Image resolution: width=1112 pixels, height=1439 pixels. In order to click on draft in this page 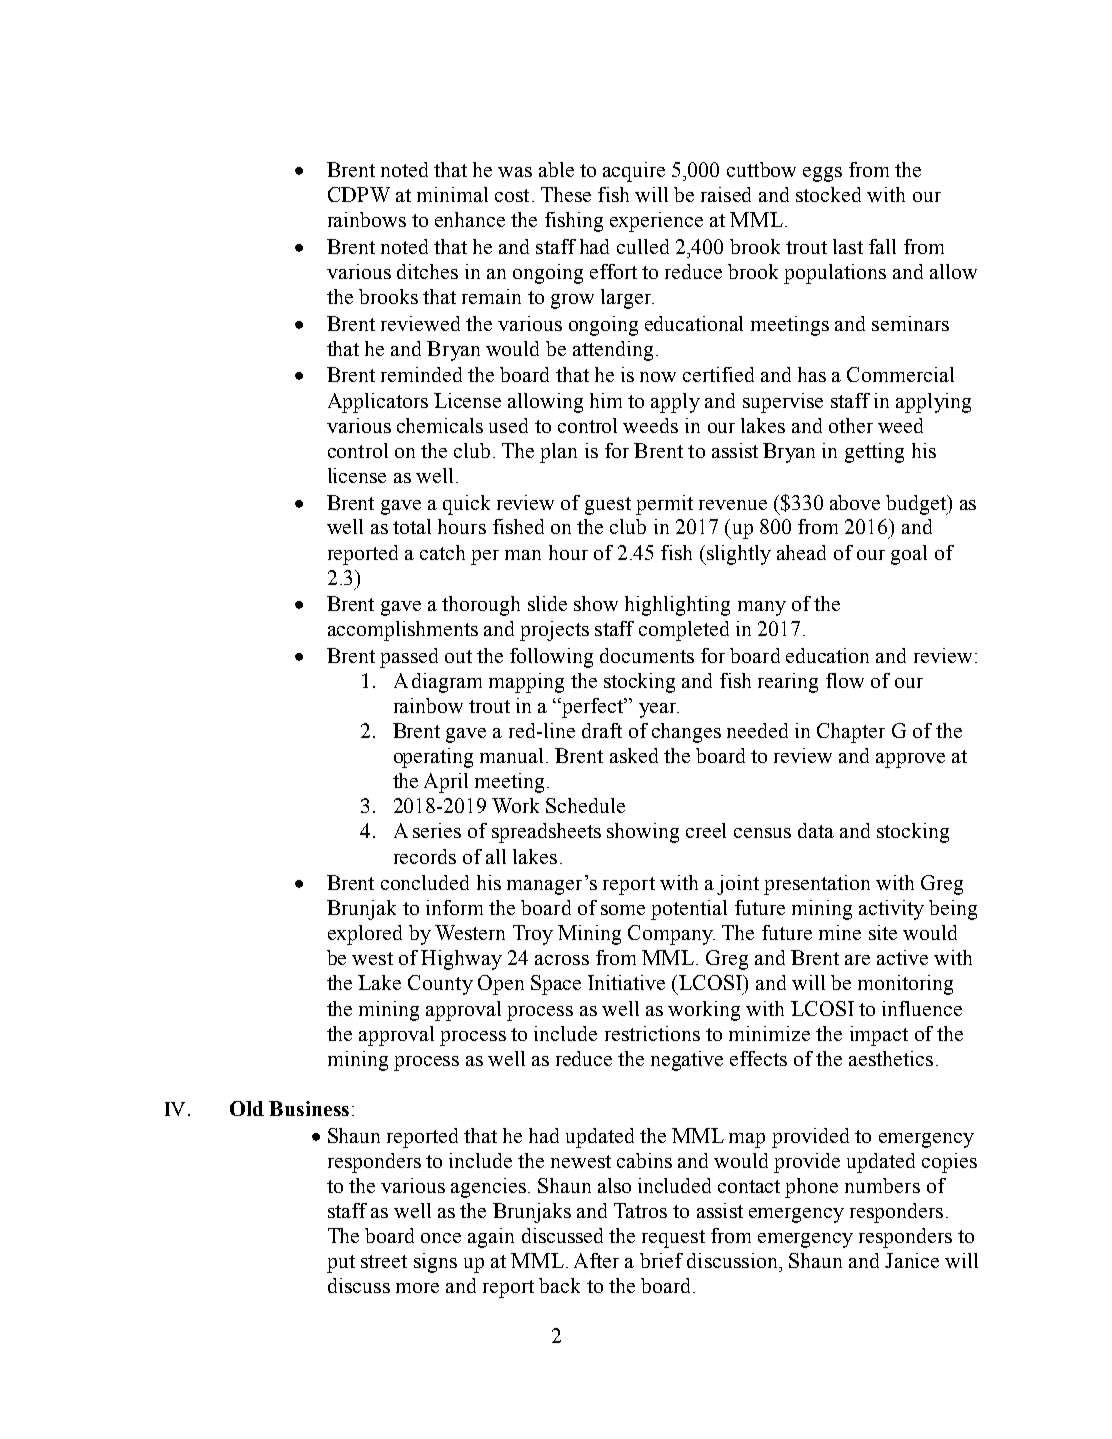, I will do `click(602, 730)`.
